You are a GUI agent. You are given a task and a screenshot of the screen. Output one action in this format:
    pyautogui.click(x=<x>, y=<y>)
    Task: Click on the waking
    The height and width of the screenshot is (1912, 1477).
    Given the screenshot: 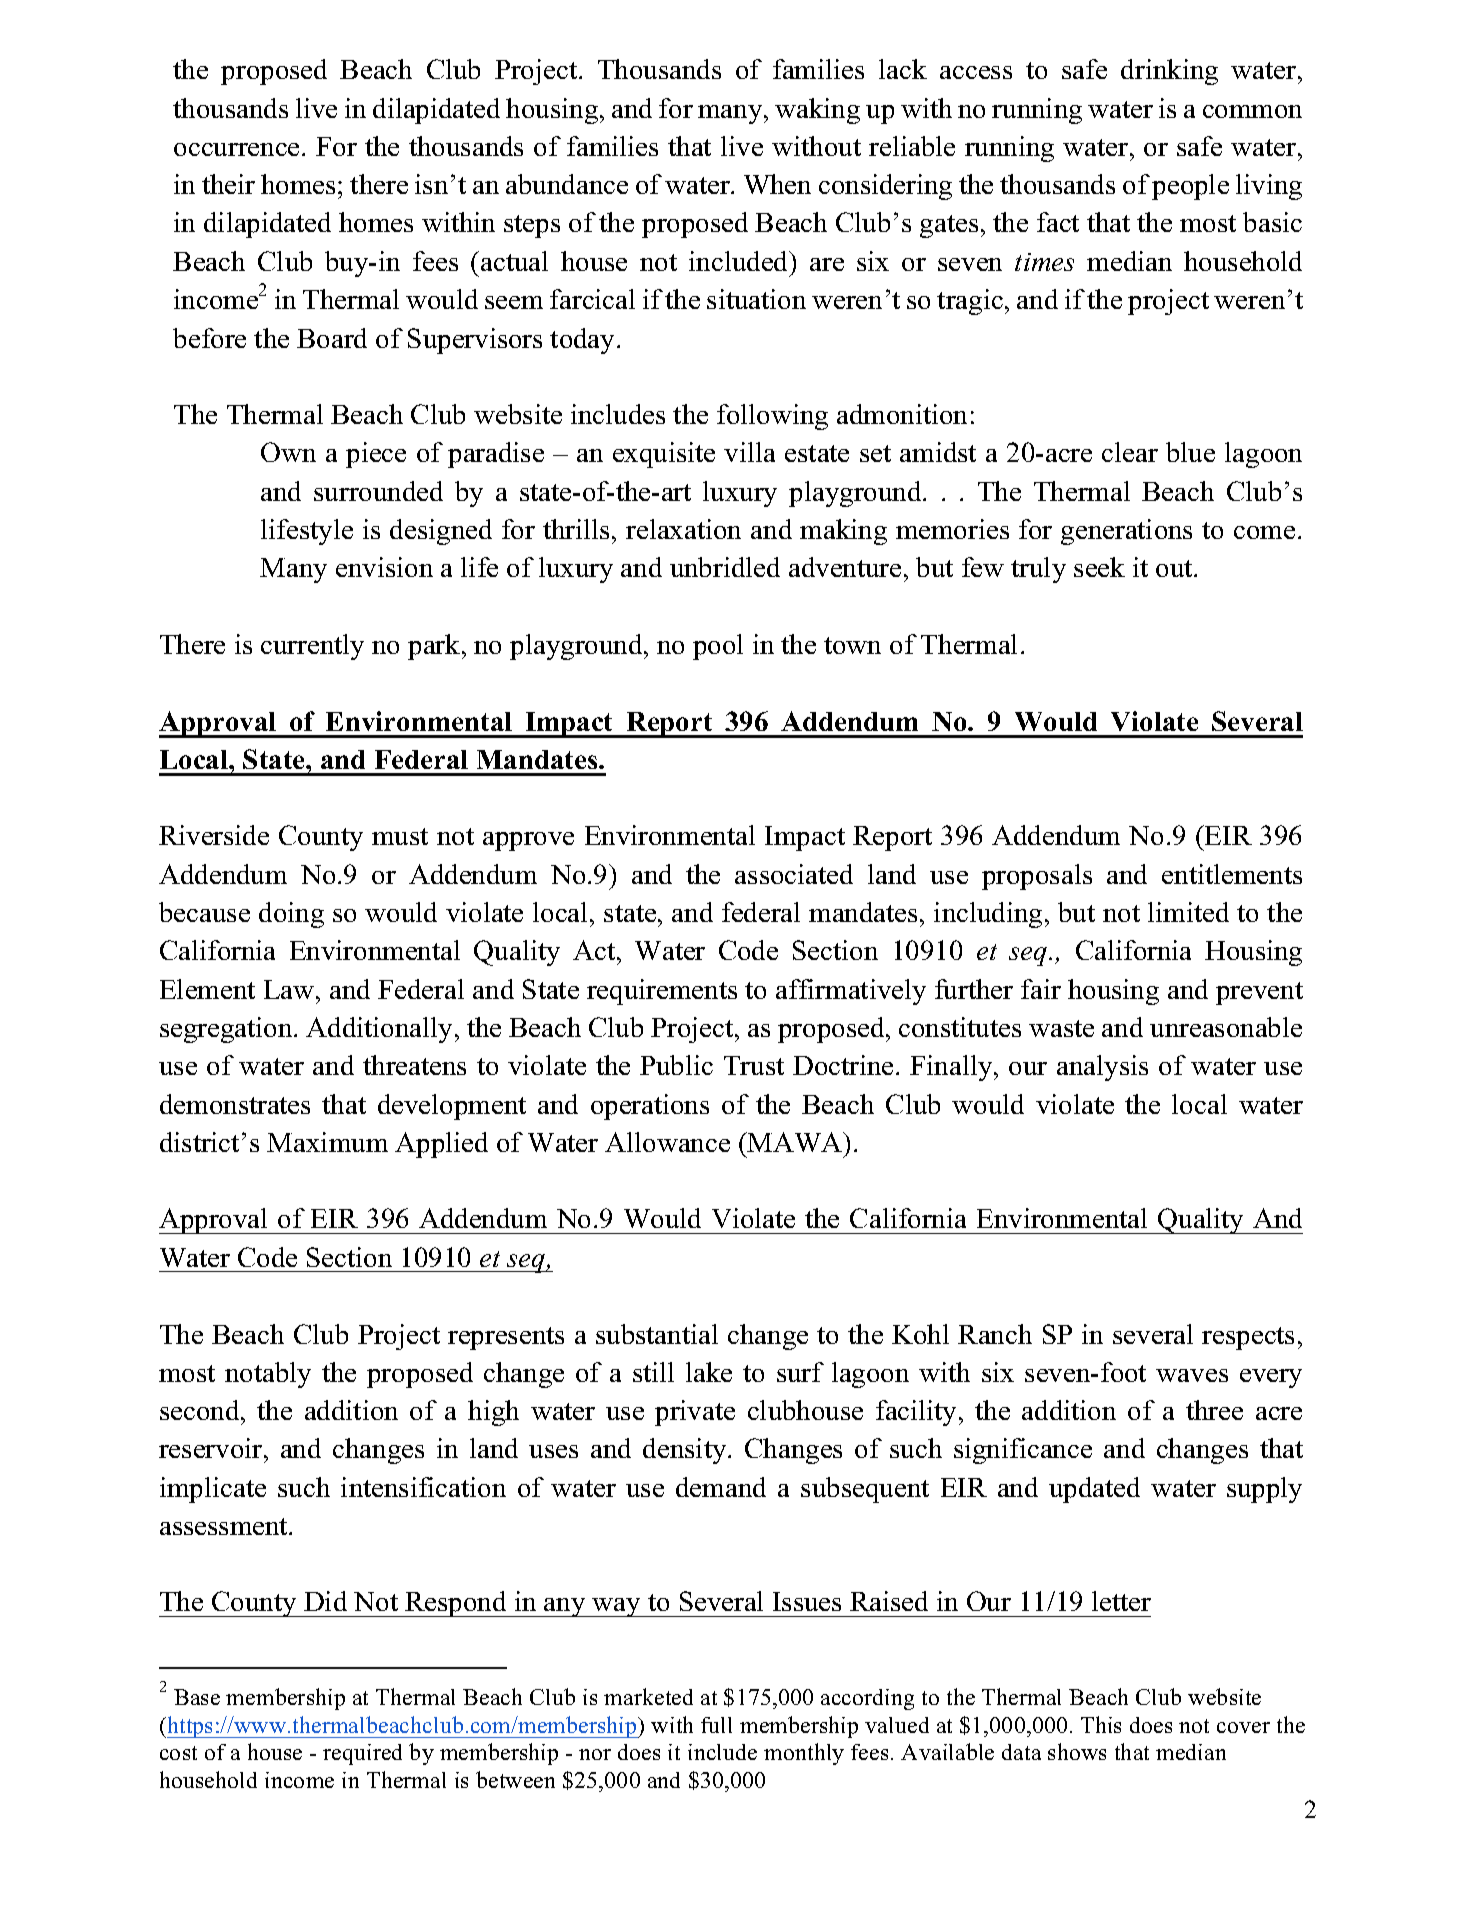 What is the action you would take?
    pyautogui.click(x=817, y=111)
